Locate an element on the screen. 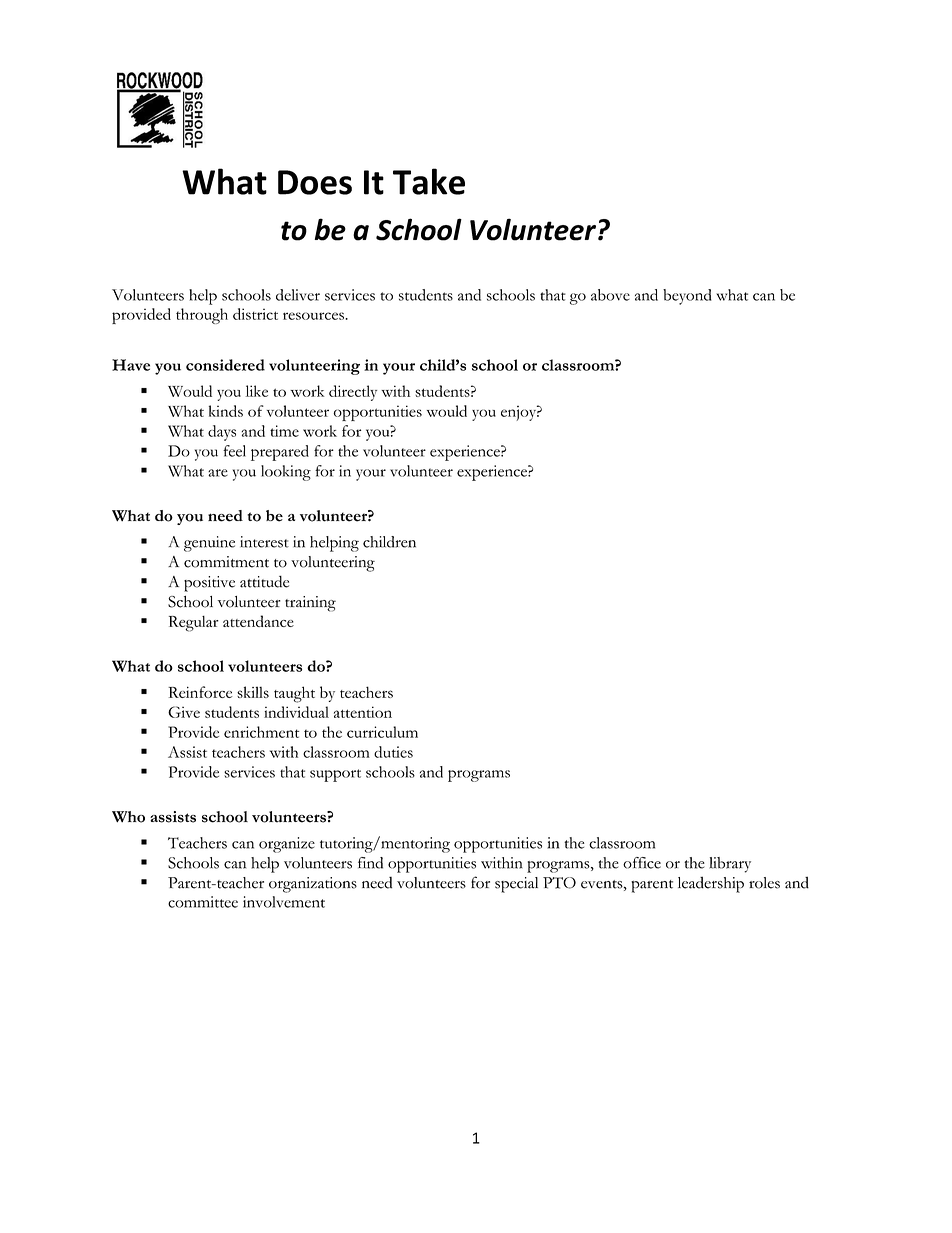  looking is located at coordinates (286, 473).
